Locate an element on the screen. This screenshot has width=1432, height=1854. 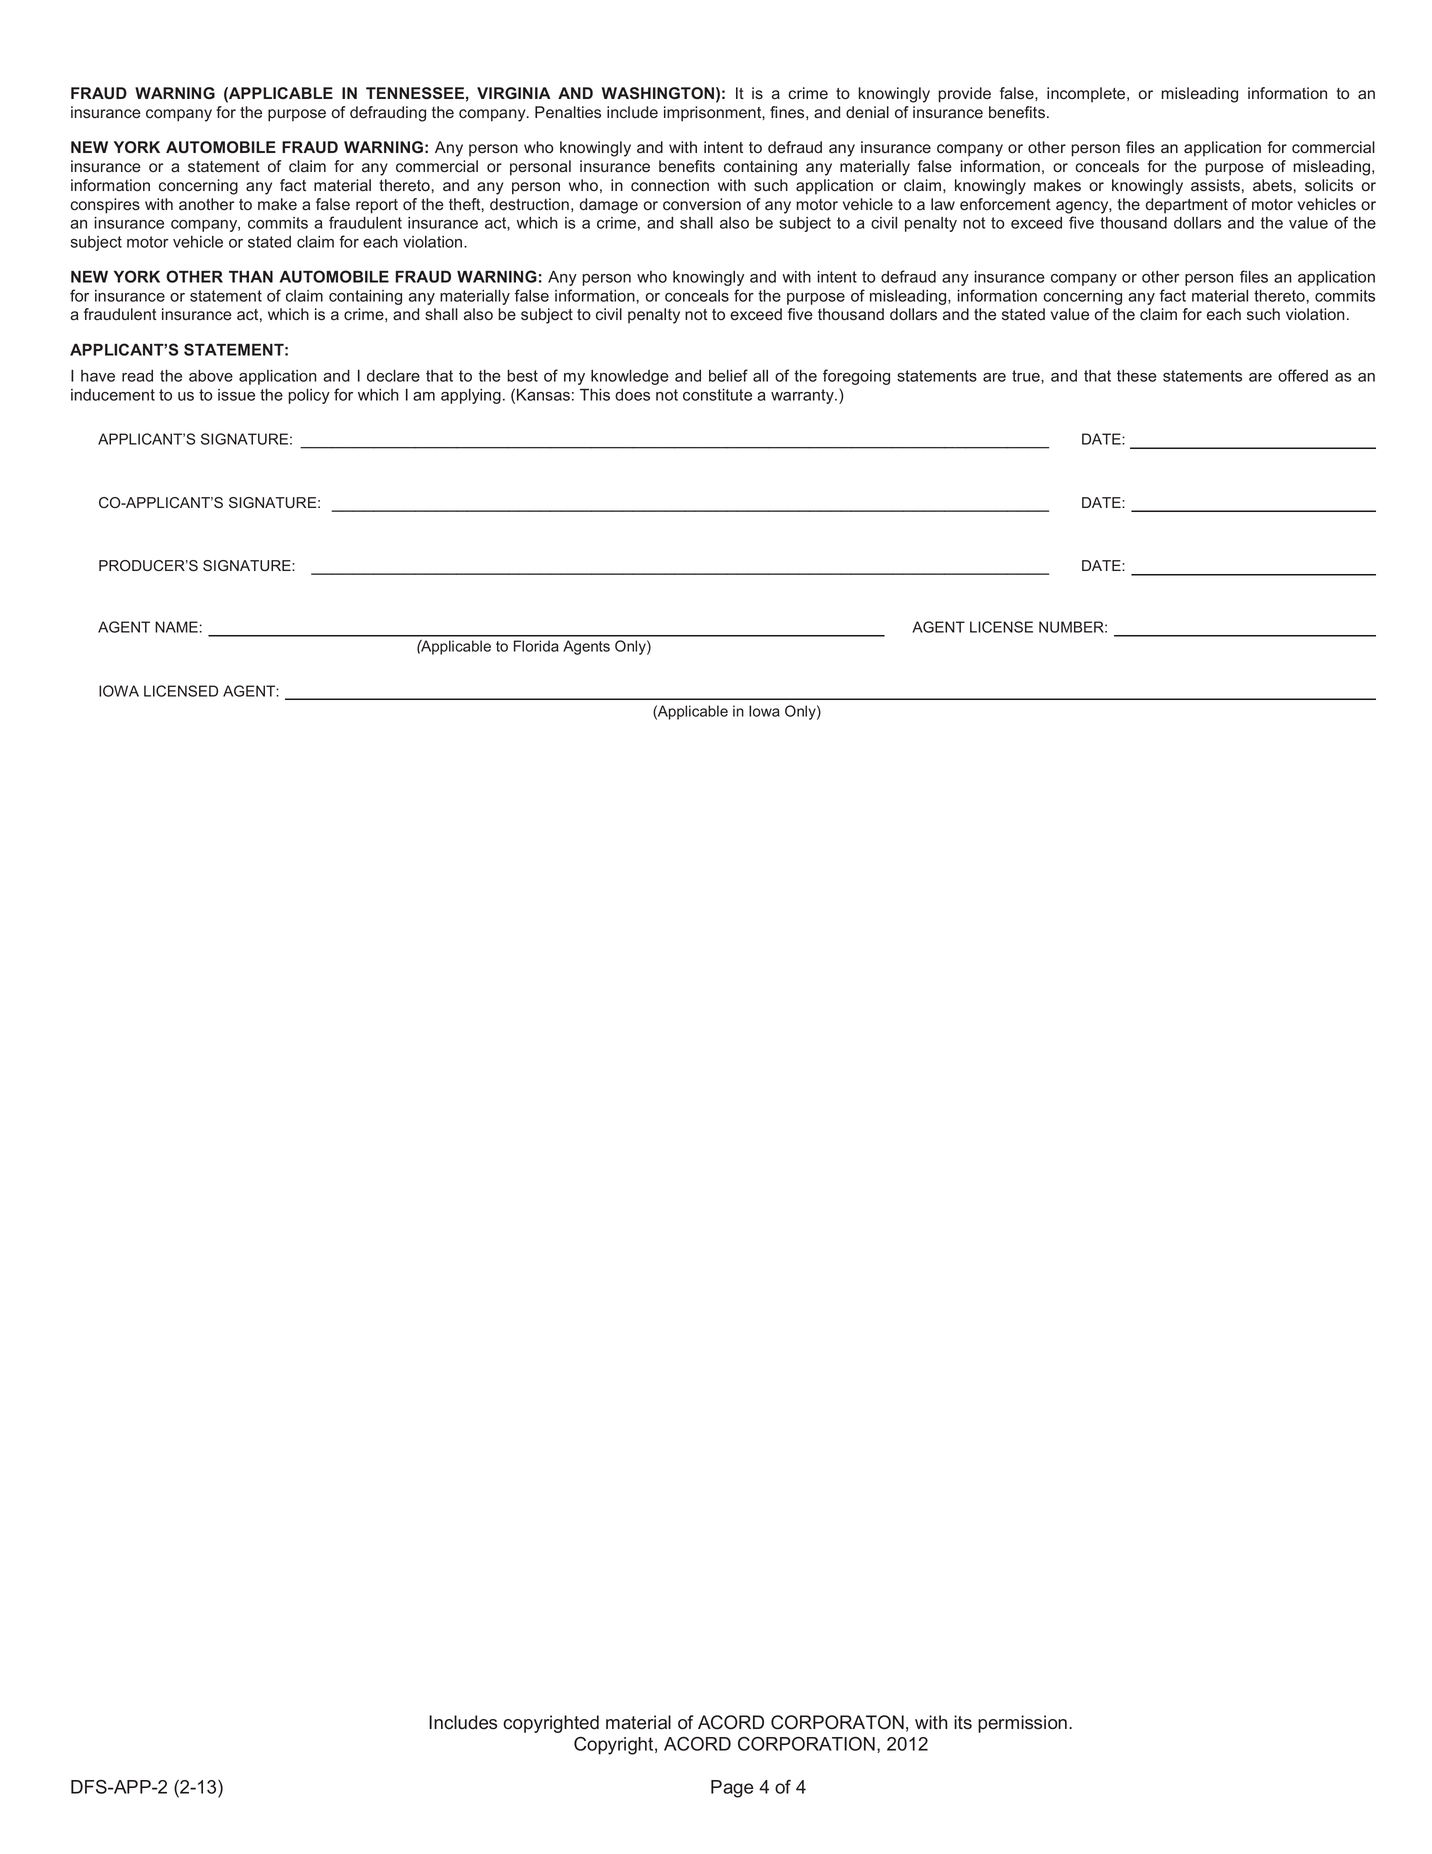
assists is located at coordinates (1215, 185).
